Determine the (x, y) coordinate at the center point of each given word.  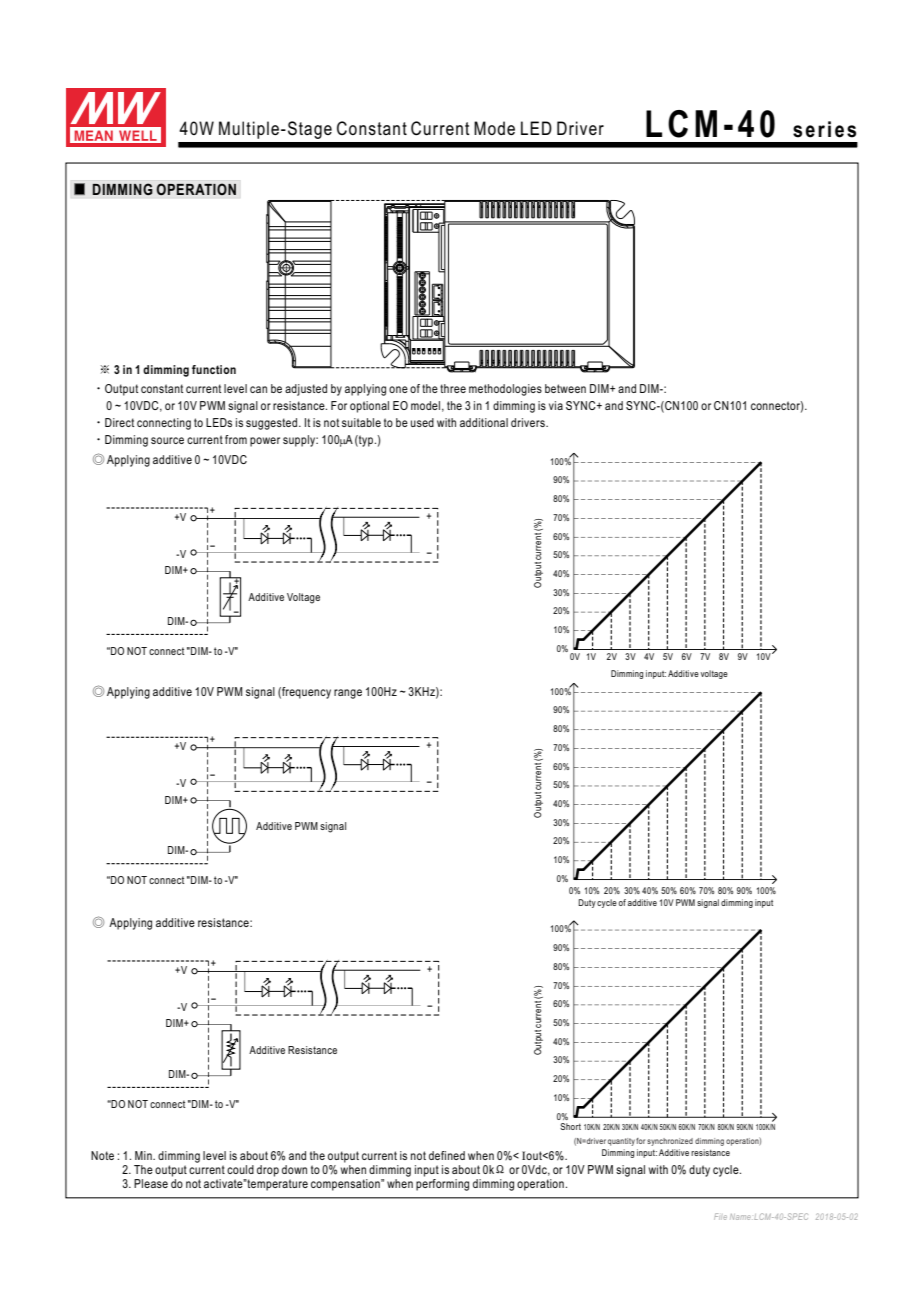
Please (151, 1183)
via (556, 405)
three (453, 388)
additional (484, 422)
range (348, 694)
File (720, 1216)
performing (442, 1183)
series (824, 129)
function (214, 369)
